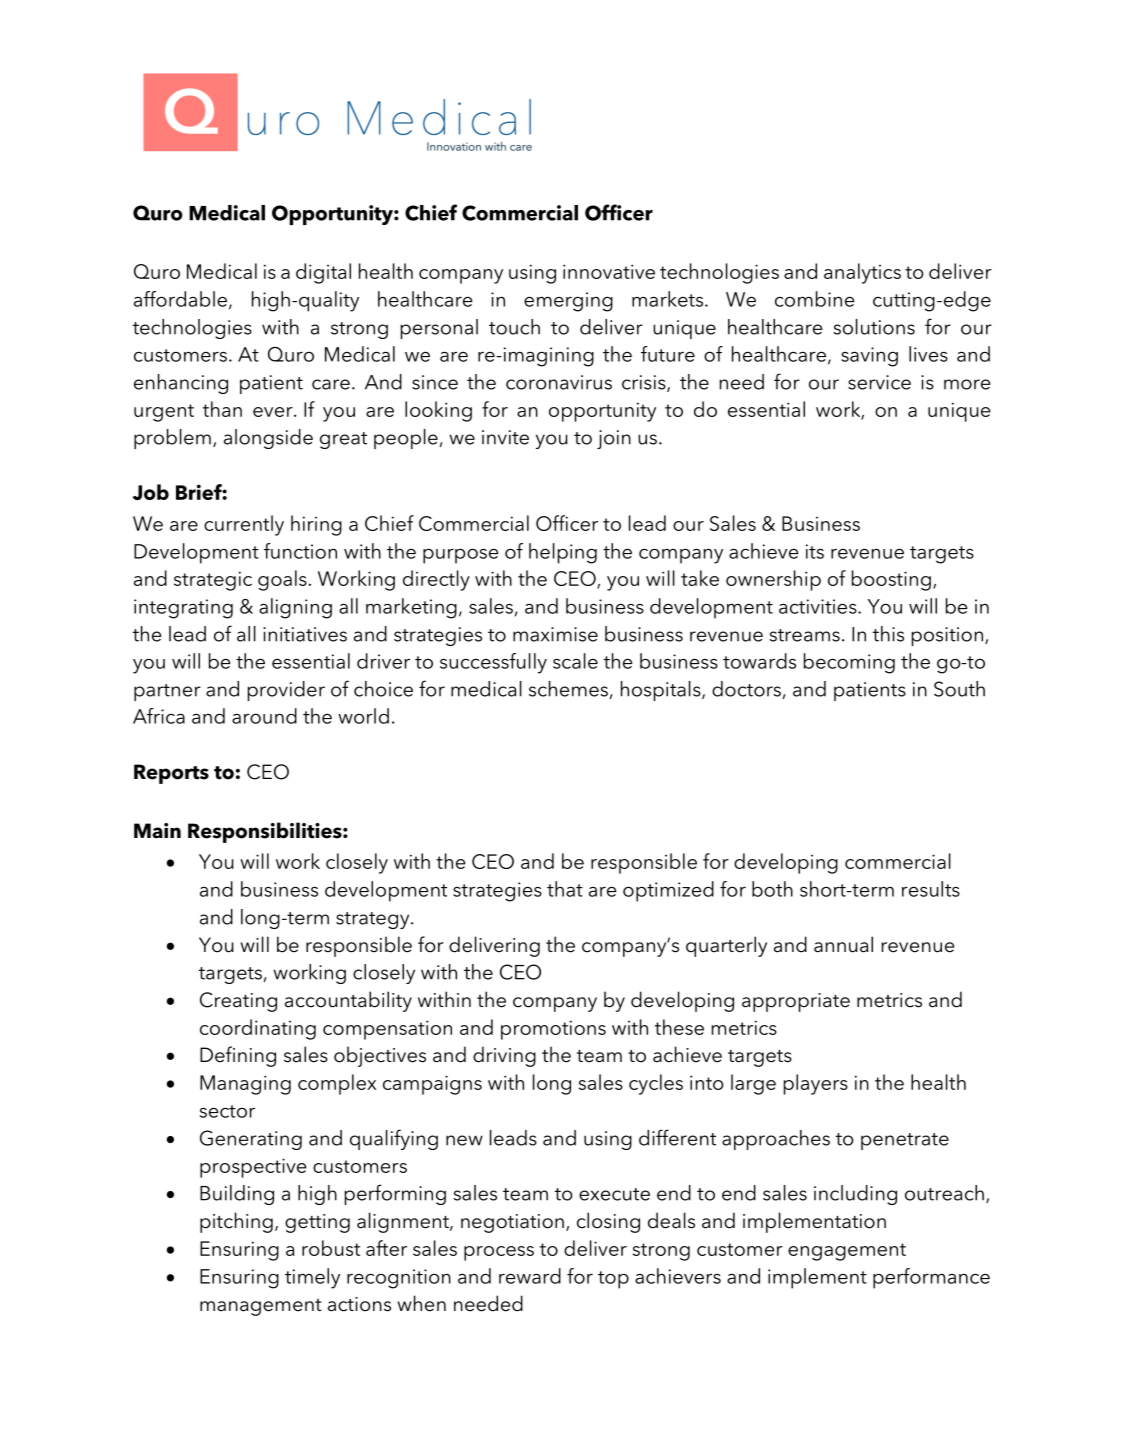 This screenshot has height=1453, width=1123. I want to click on reward, so click(530, 1276).
